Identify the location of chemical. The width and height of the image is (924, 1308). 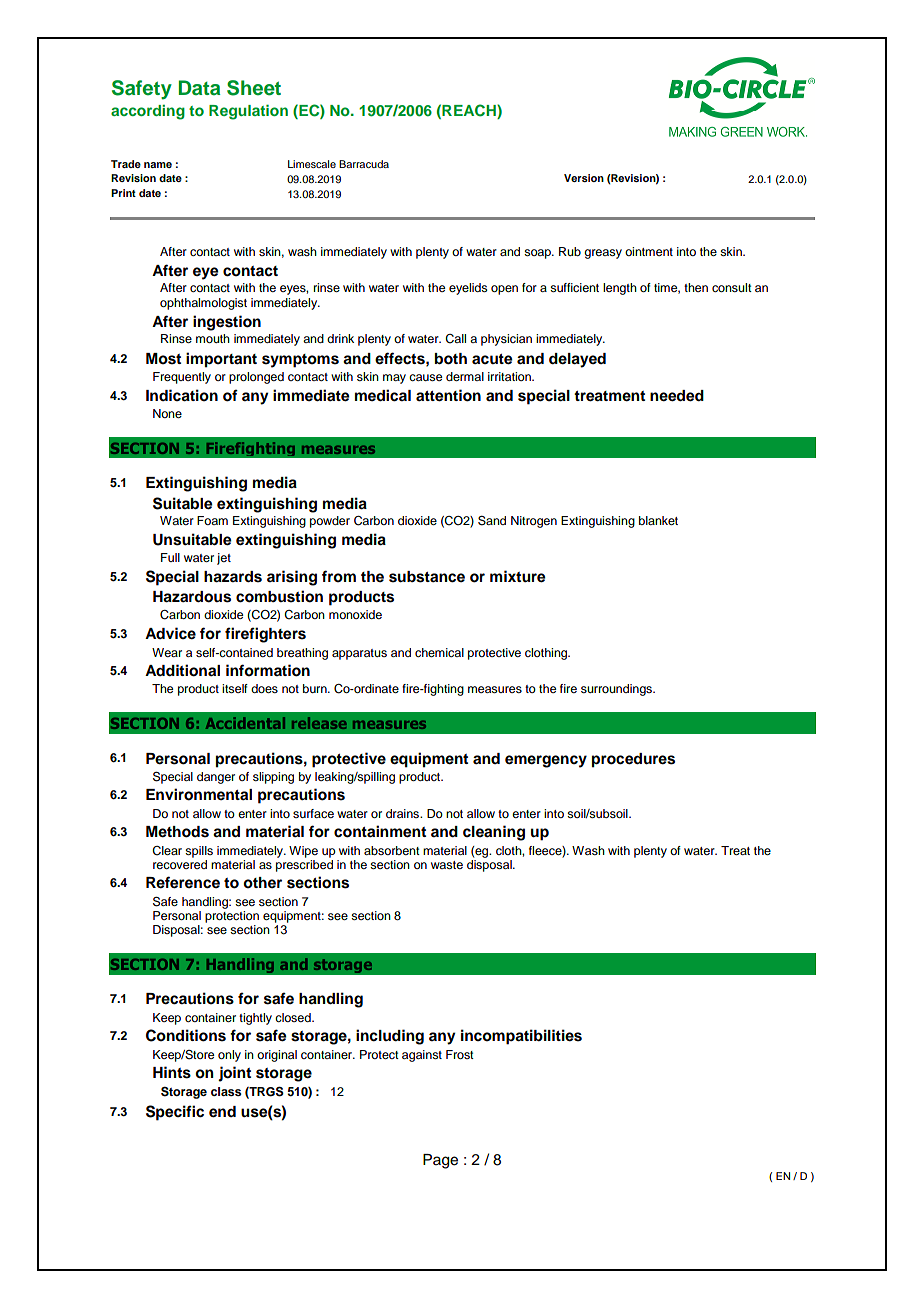
(439, 652).
